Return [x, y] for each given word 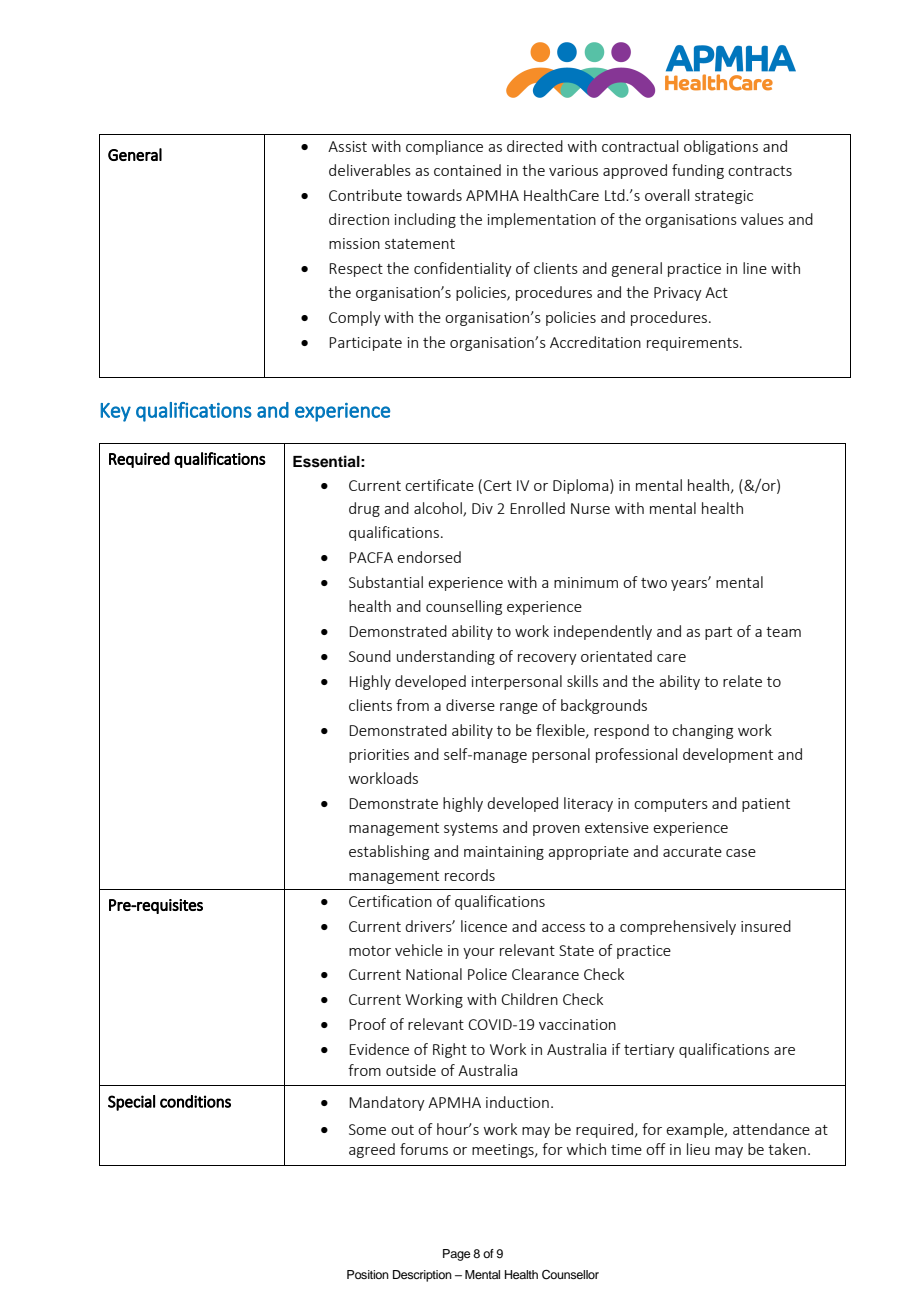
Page [456, 1255]
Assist [347, 146]
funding [698, 171]
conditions [195, 1101]
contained [467, 170]
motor [370, 951]
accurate [692, 852]
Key [116, 412]
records [470, 875]
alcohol [439, 509]
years [690, 584]
